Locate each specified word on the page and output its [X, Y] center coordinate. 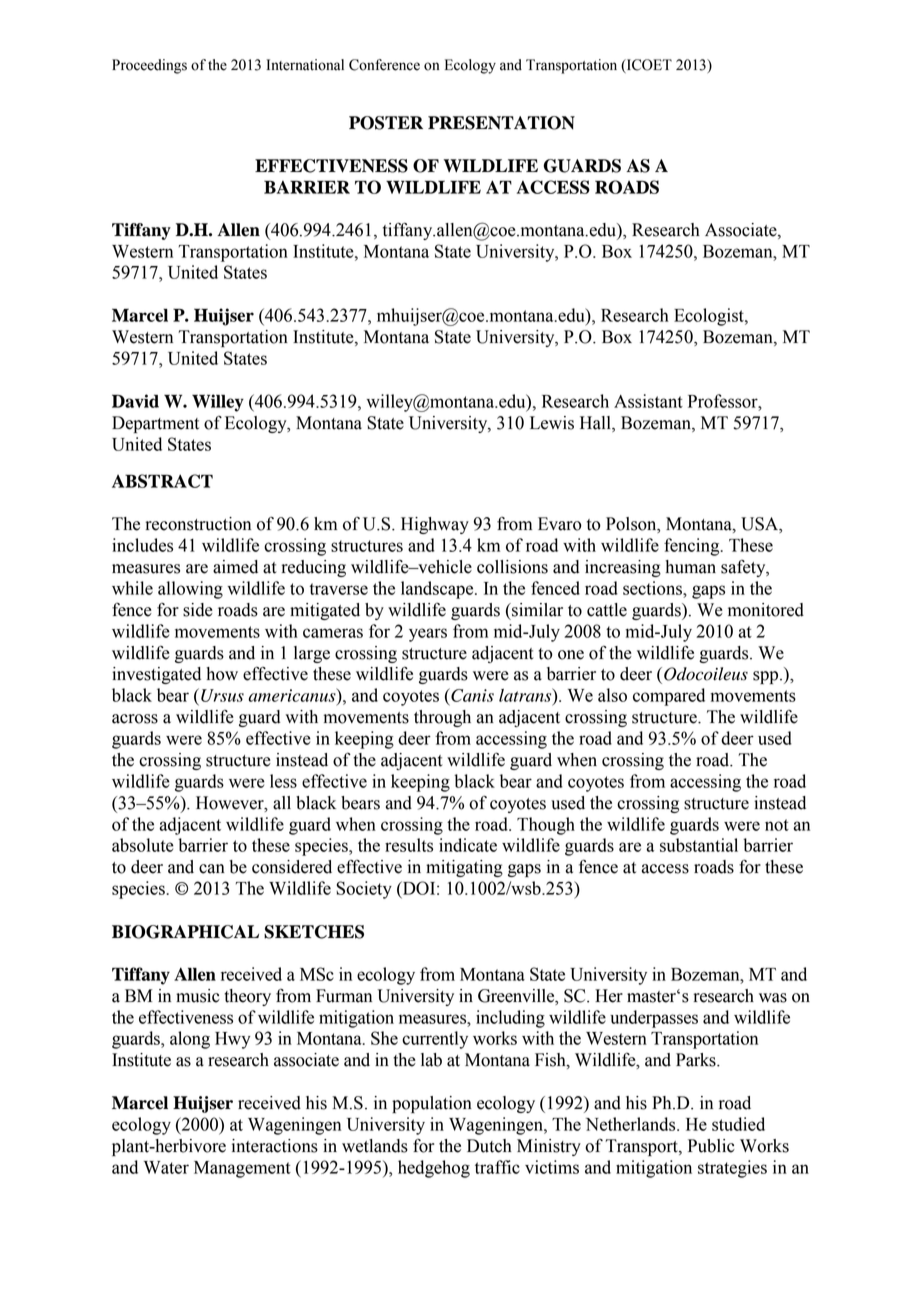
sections [653, 588]
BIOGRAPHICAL [185, 932]
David [135, 401]
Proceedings [149, 66]
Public [711, 1146]
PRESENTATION [501, 123]
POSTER [386, 123]
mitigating [464, 868]
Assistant [648, 401]
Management [242, 1169]
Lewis [552, 423]
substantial [699, 845]
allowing [190, 590]
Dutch [489, 1146]
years [428, 635]
